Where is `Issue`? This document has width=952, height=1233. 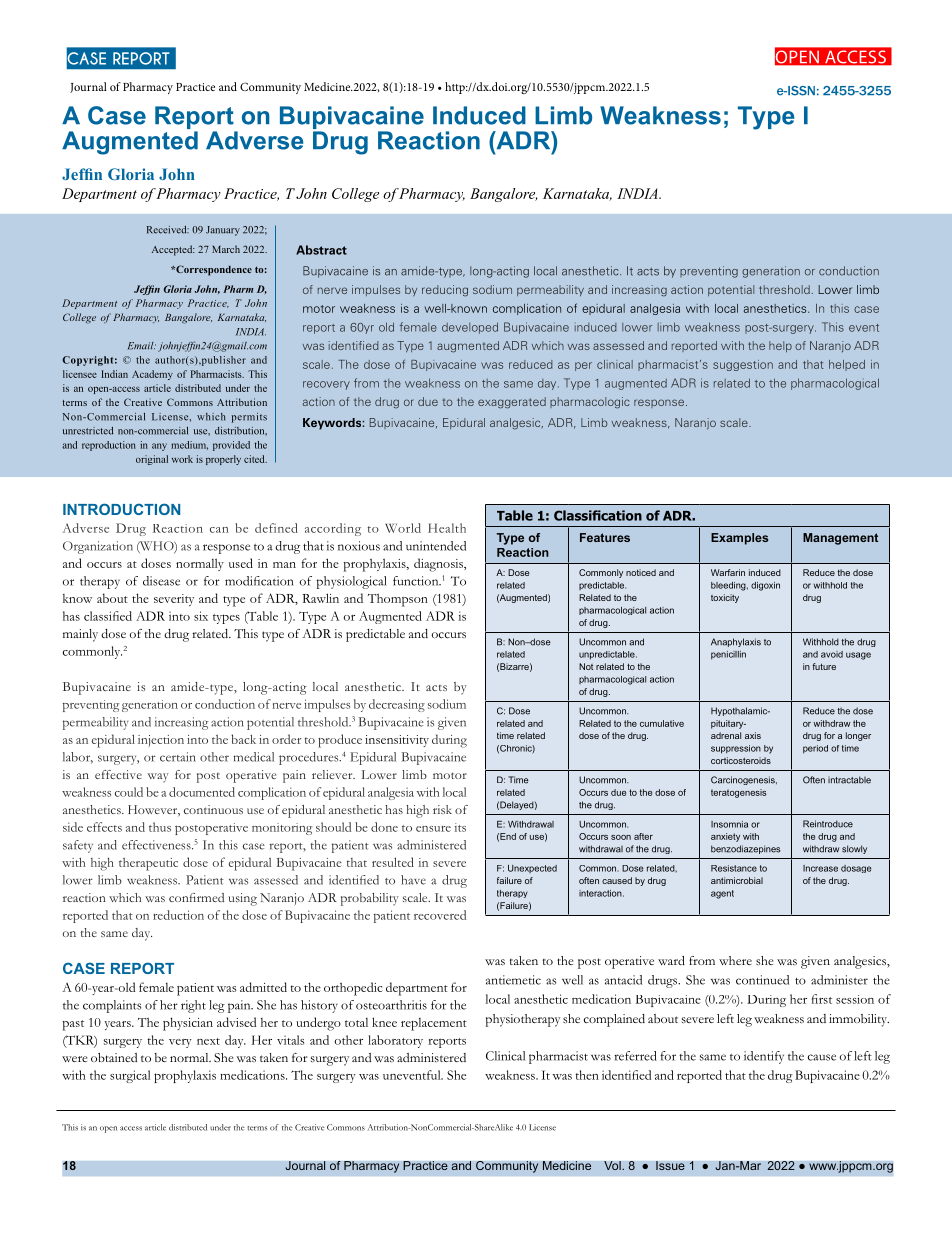
Issue is located at coordinates (670, 1165).
